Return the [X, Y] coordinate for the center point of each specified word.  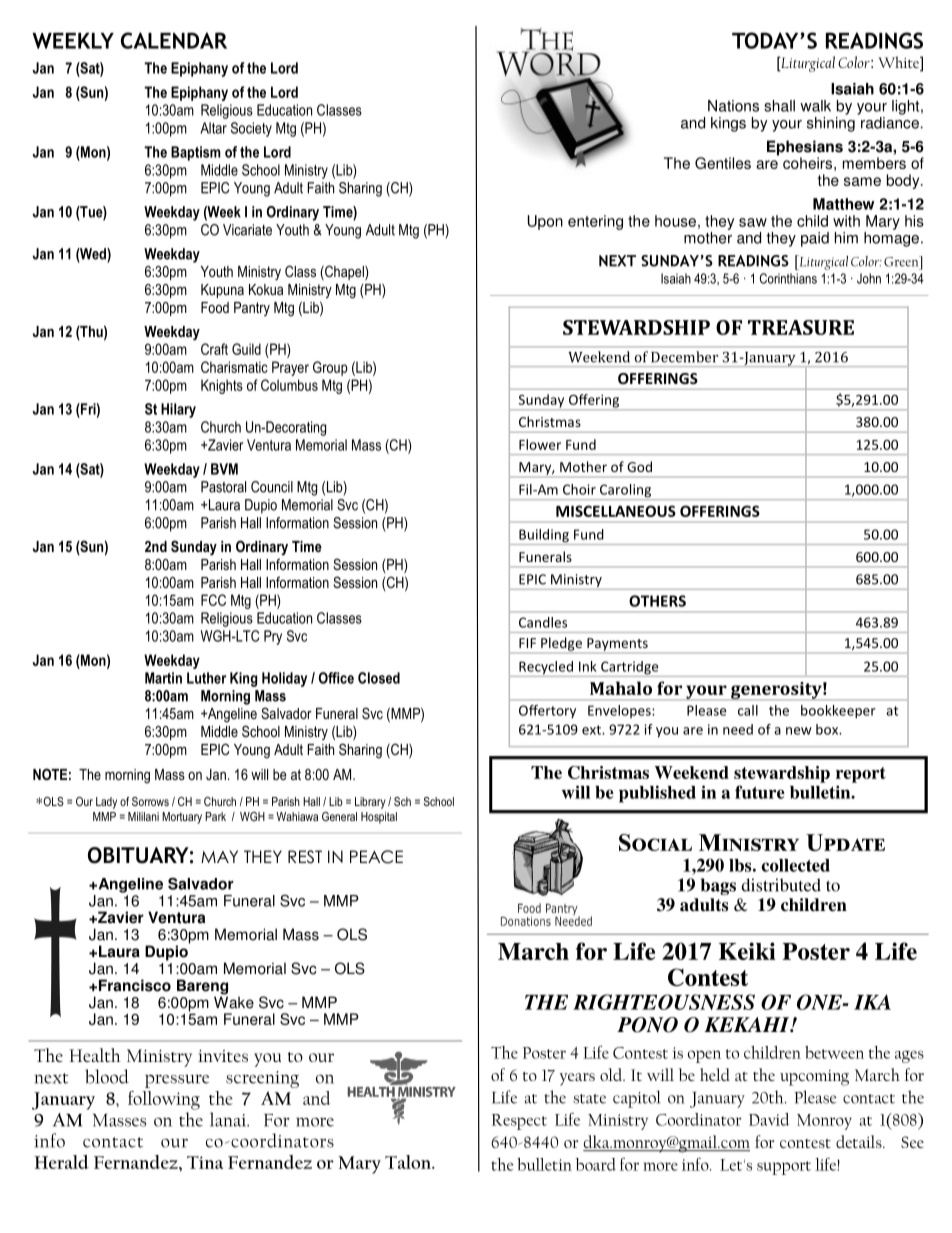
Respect [519, 1122]
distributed [781, 885]
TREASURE [801, 327]
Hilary [178, 410]
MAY [219, 856]
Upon [545, 222]
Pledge [561, 644]
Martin [163, 678]
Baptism [196, 153]
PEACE [376, 857]
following [164, 1100]
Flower [540, 444]
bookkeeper [838, 712]
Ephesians [805, 149]
